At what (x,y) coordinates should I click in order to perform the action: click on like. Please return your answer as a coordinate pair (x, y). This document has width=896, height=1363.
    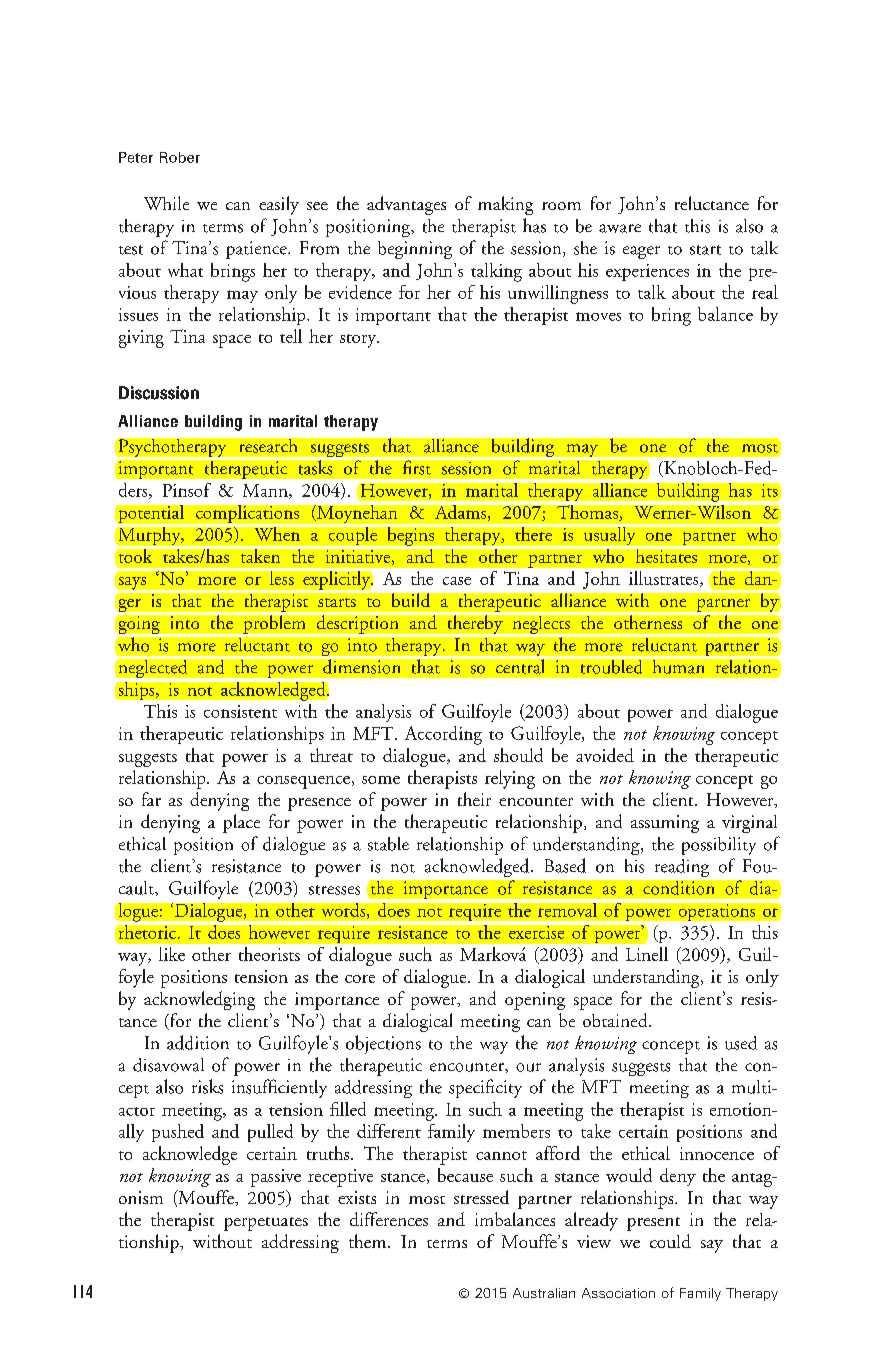
    Looking at the image, I should click on (172, 954).
